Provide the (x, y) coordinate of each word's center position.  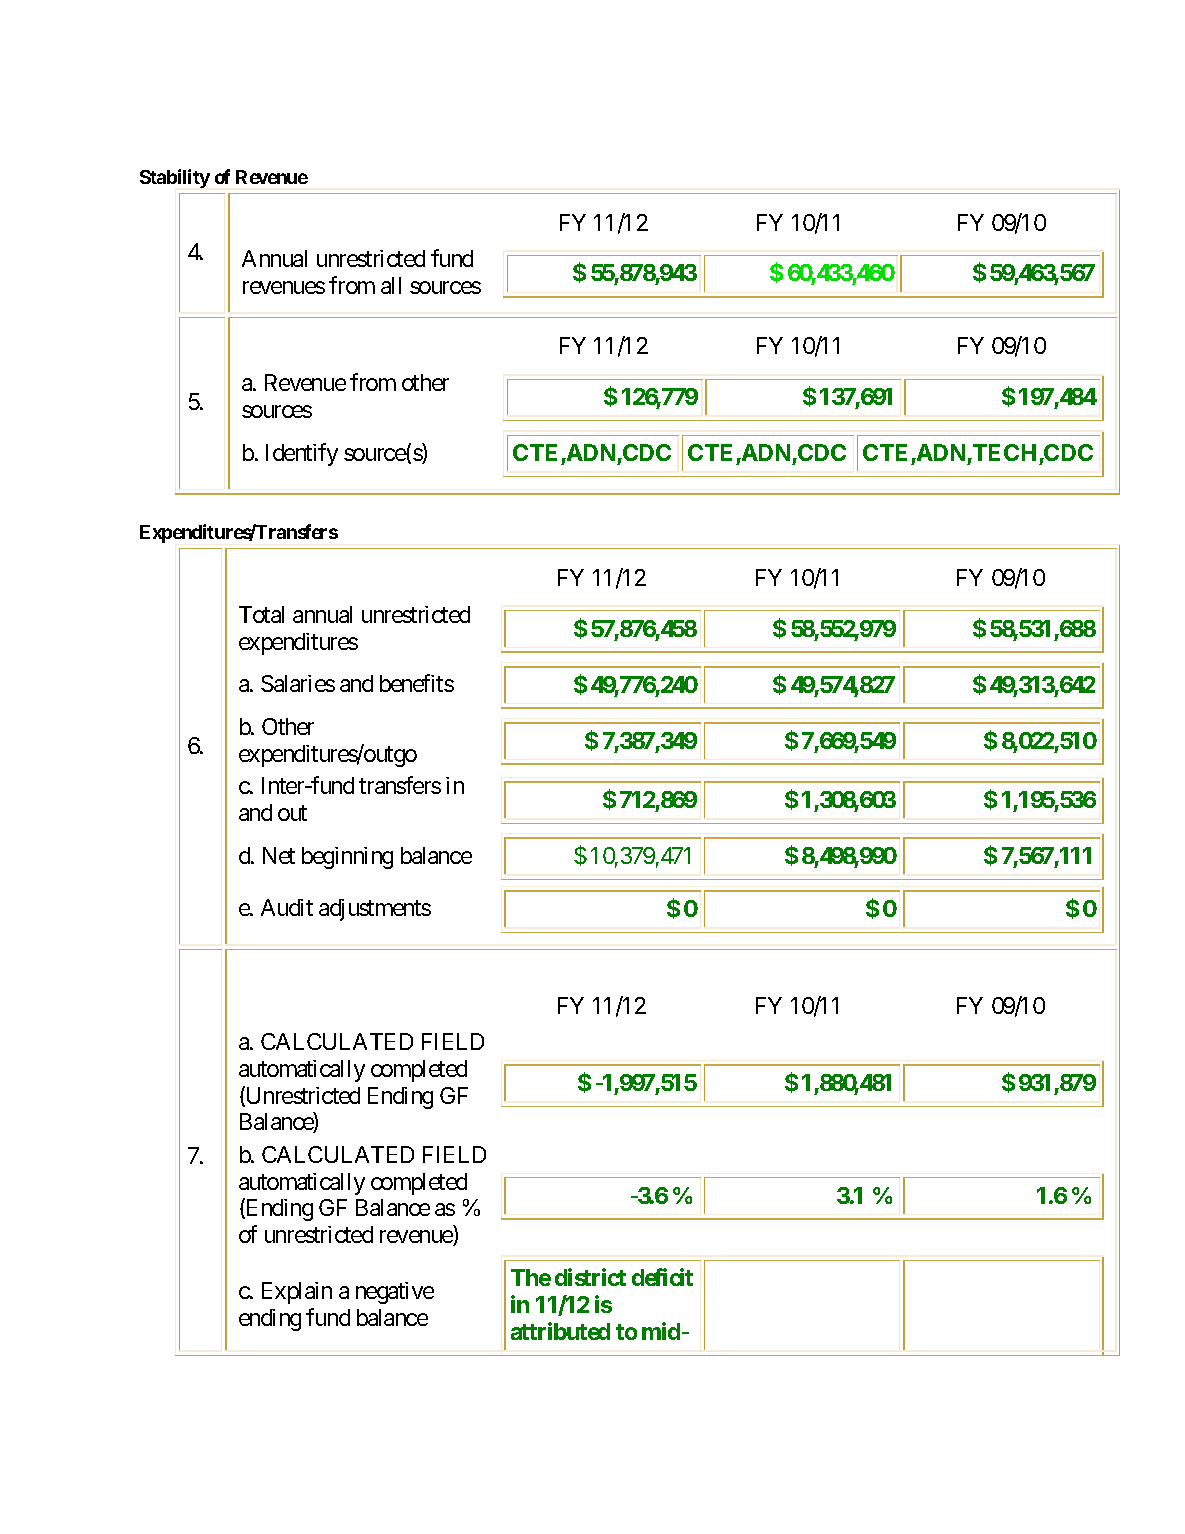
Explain (297, 1293)
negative (395, 1293)
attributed (560, 1331)
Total (261, 614)
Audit (287, 907)
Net (279, 855)
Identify (302, 454)
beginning (347, 858)
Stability (175, 178)
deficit (662, 1277)
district (590, 1277)
